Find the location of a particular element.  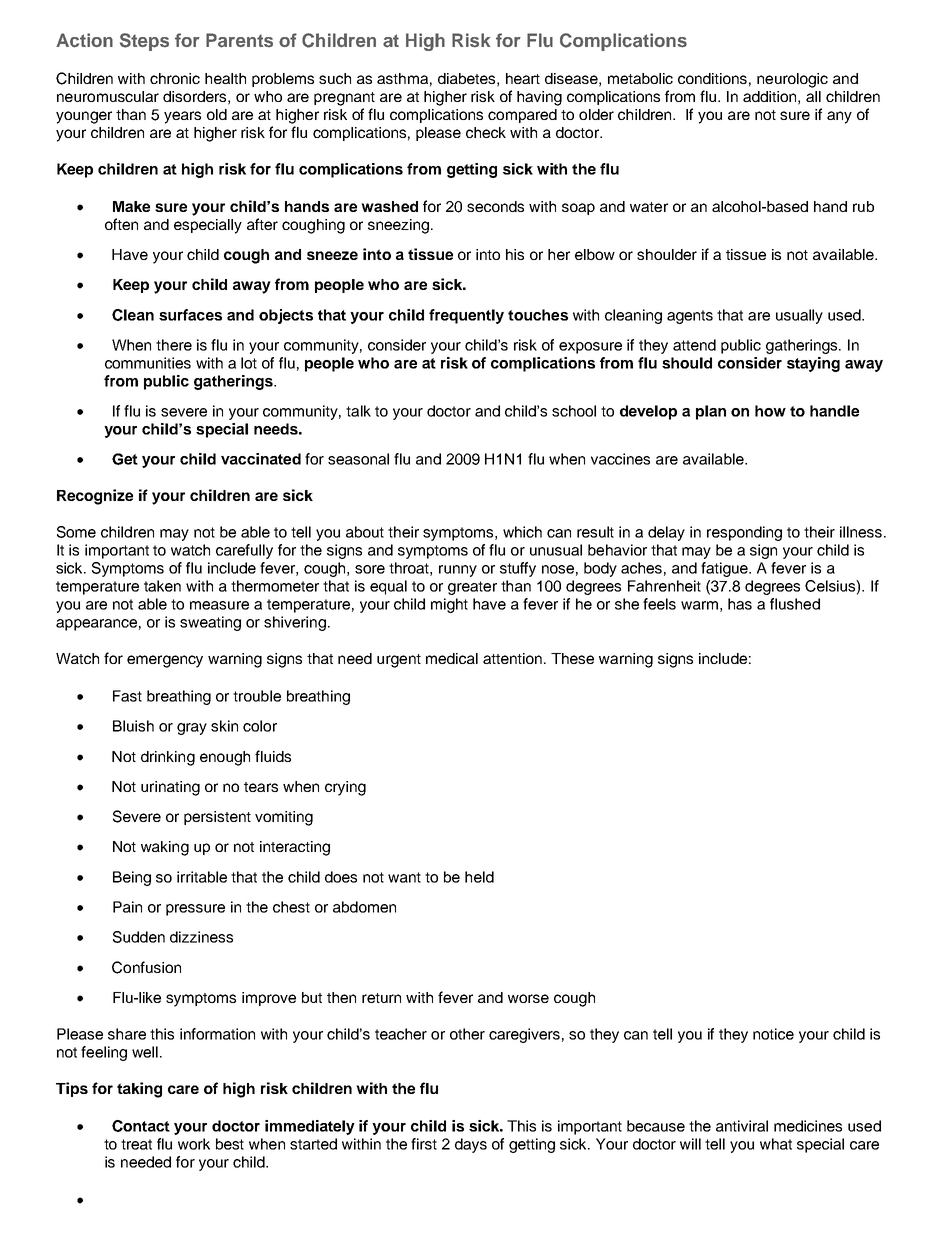

usually is located at coordinates (799, 316).
